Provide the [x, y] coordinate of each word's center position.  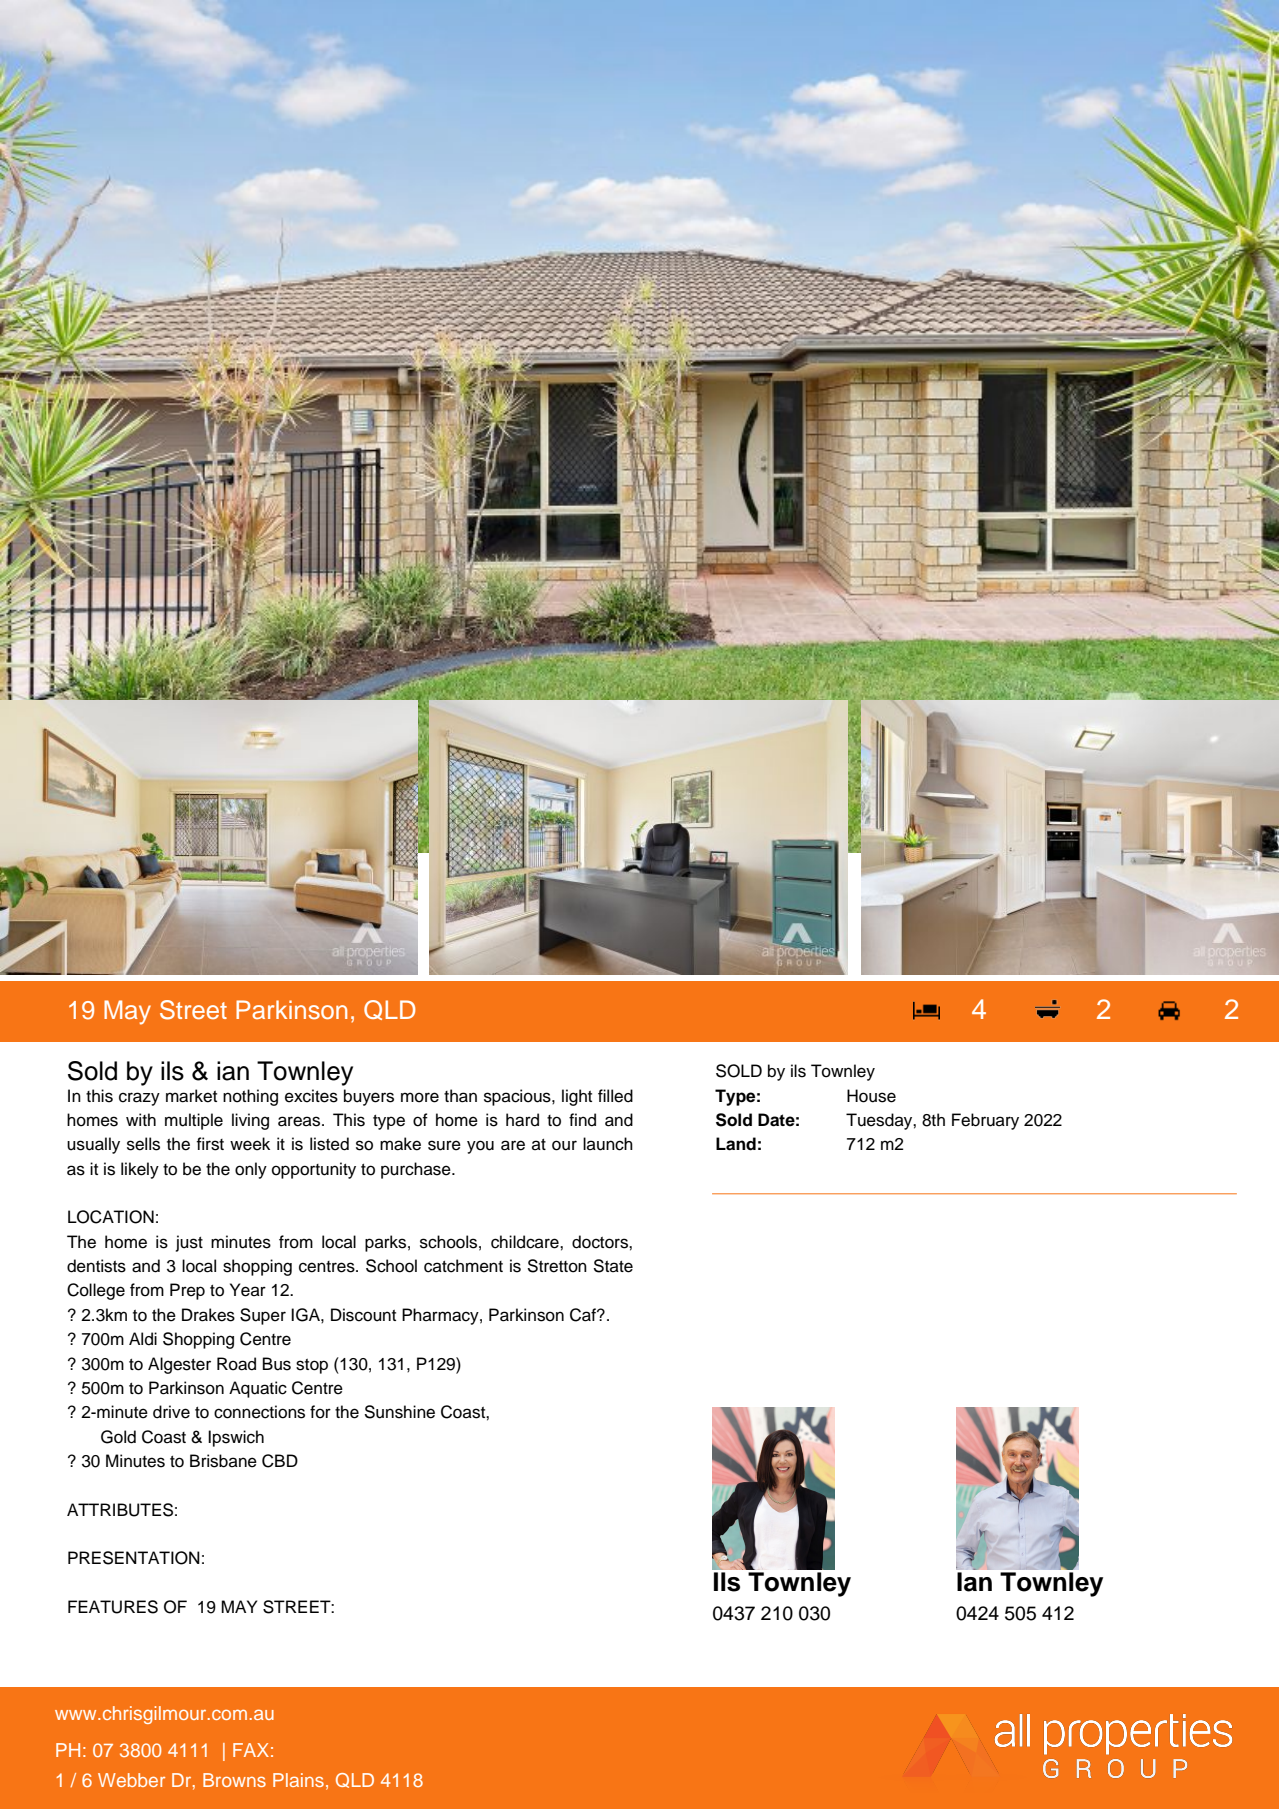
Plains [298, 1780]
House [871, 1096]
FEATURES [113, 1607]
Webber [131, 1780]
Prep [187, 1291]
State [613, 1266]
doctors [601, 1242]
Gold [118, 1437]
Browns [234, 1780]
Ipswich [236, 1438]
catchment [463, 1266]
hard [522, 1120]
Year [248, 1290]
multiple [194, 1121]
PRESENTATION [134, 1558]
